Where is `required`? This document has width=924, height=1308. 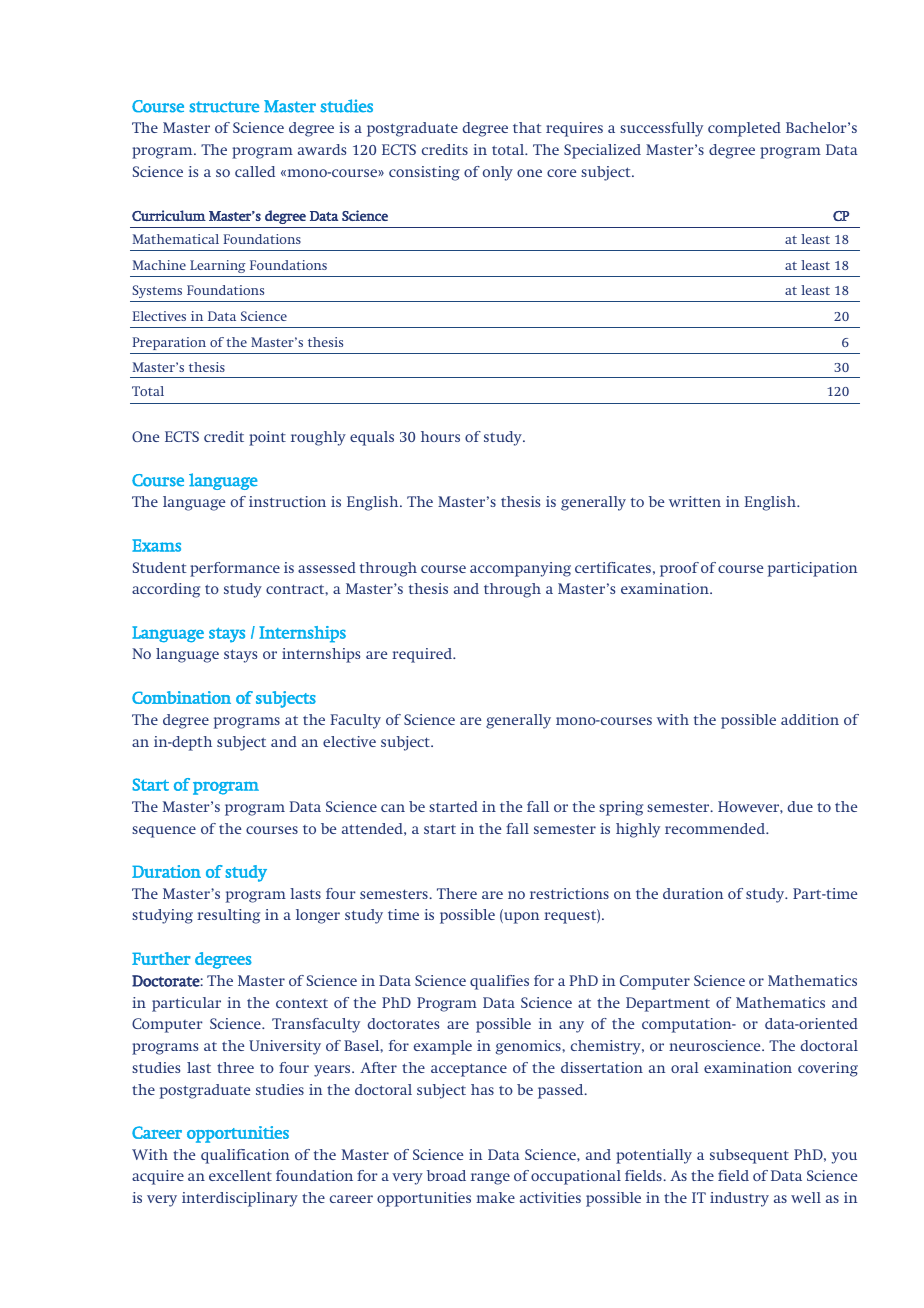
required is located at coordinates (423, 655).
